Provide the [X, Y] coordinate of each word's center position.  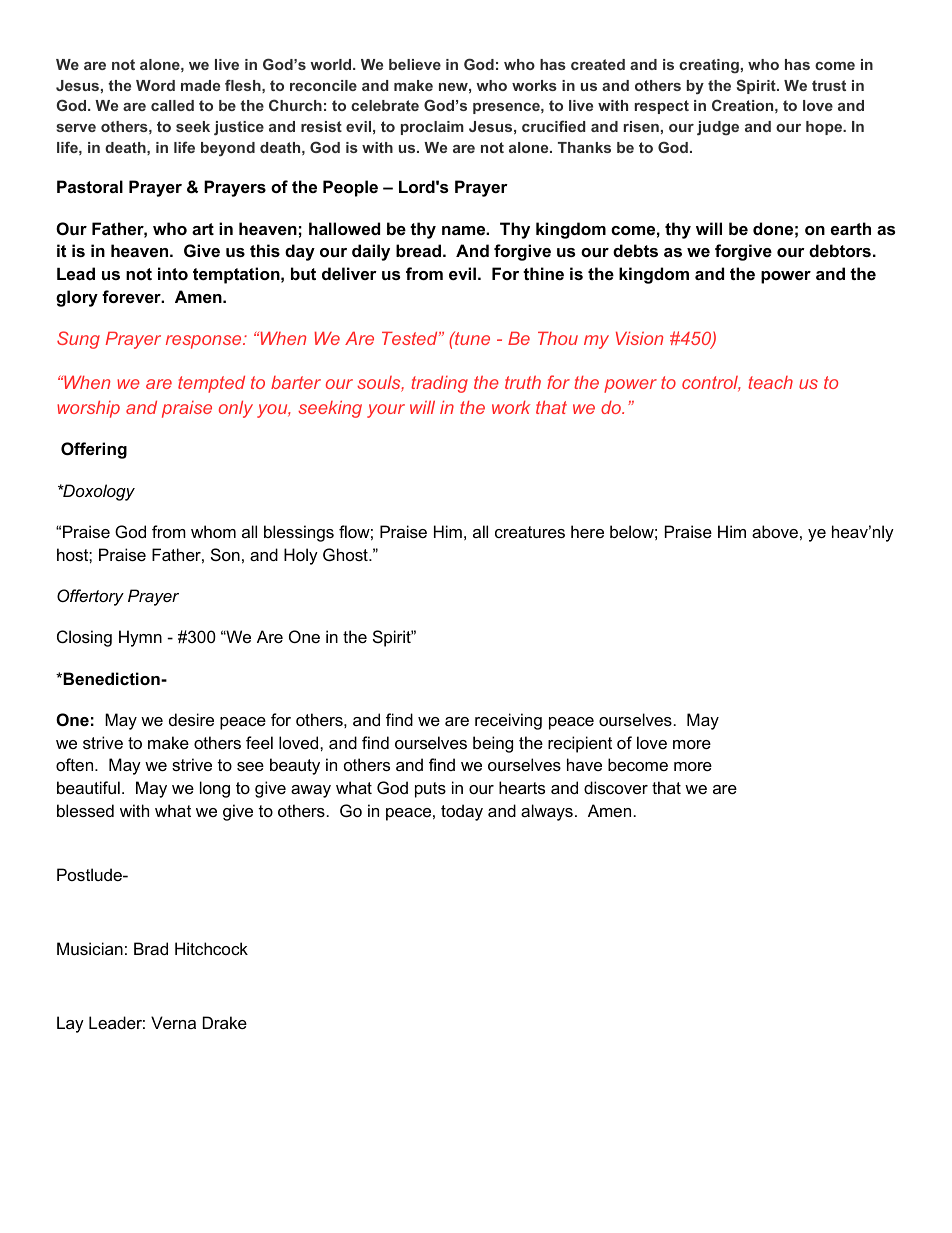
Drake [225, 1022]
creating [709, 66]
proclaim [432, 128]
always [547, 812]
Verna [173, 1022]
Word [155, 85]
